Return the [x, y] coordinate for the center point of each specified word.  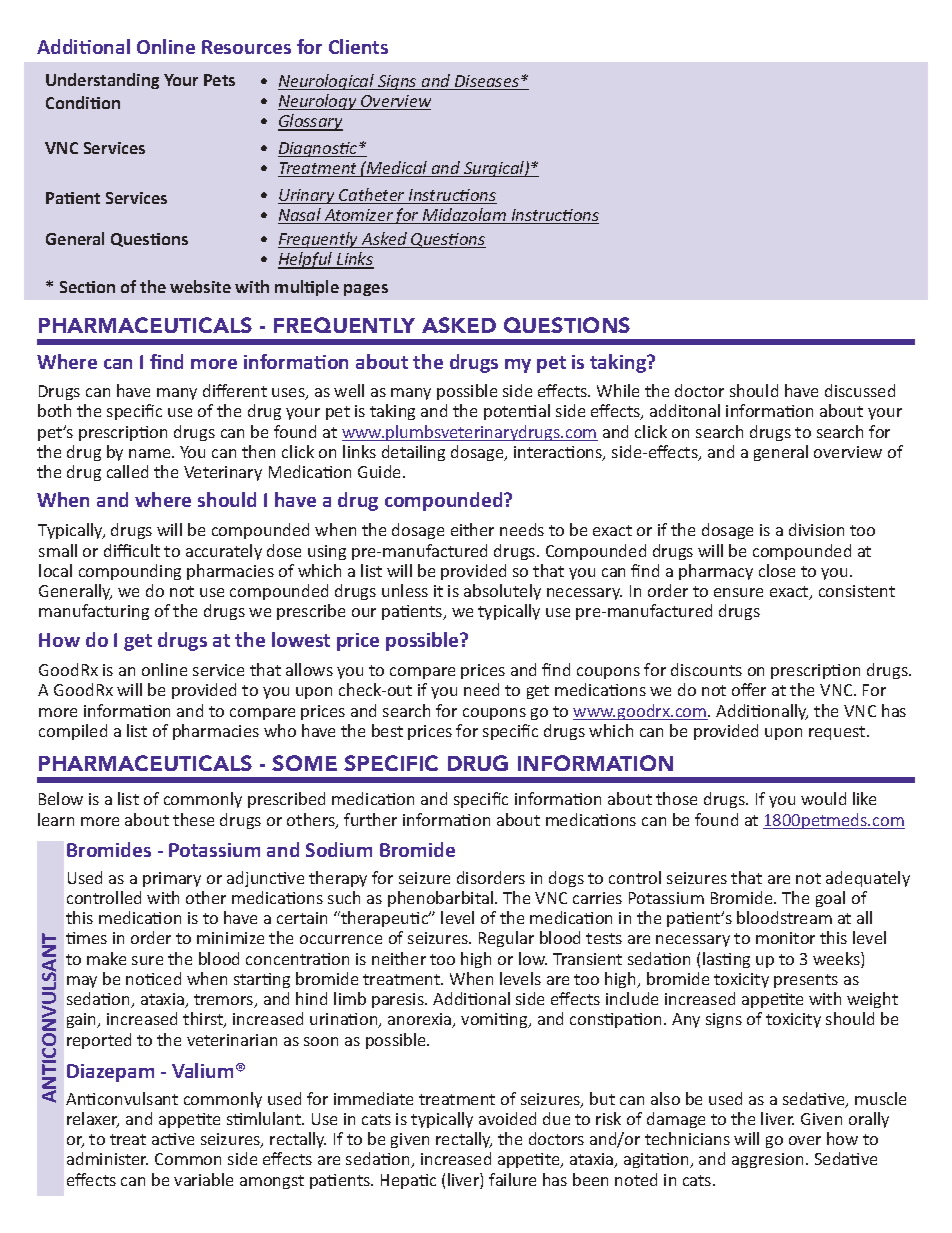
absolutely [502, 592]
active [173, 1139]
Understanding [102, 81]
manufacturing [94, 612]
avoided [507, 1118]
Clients [358, 46]
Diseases [487, 82]
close [777, 570]
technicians [687, 1138]
